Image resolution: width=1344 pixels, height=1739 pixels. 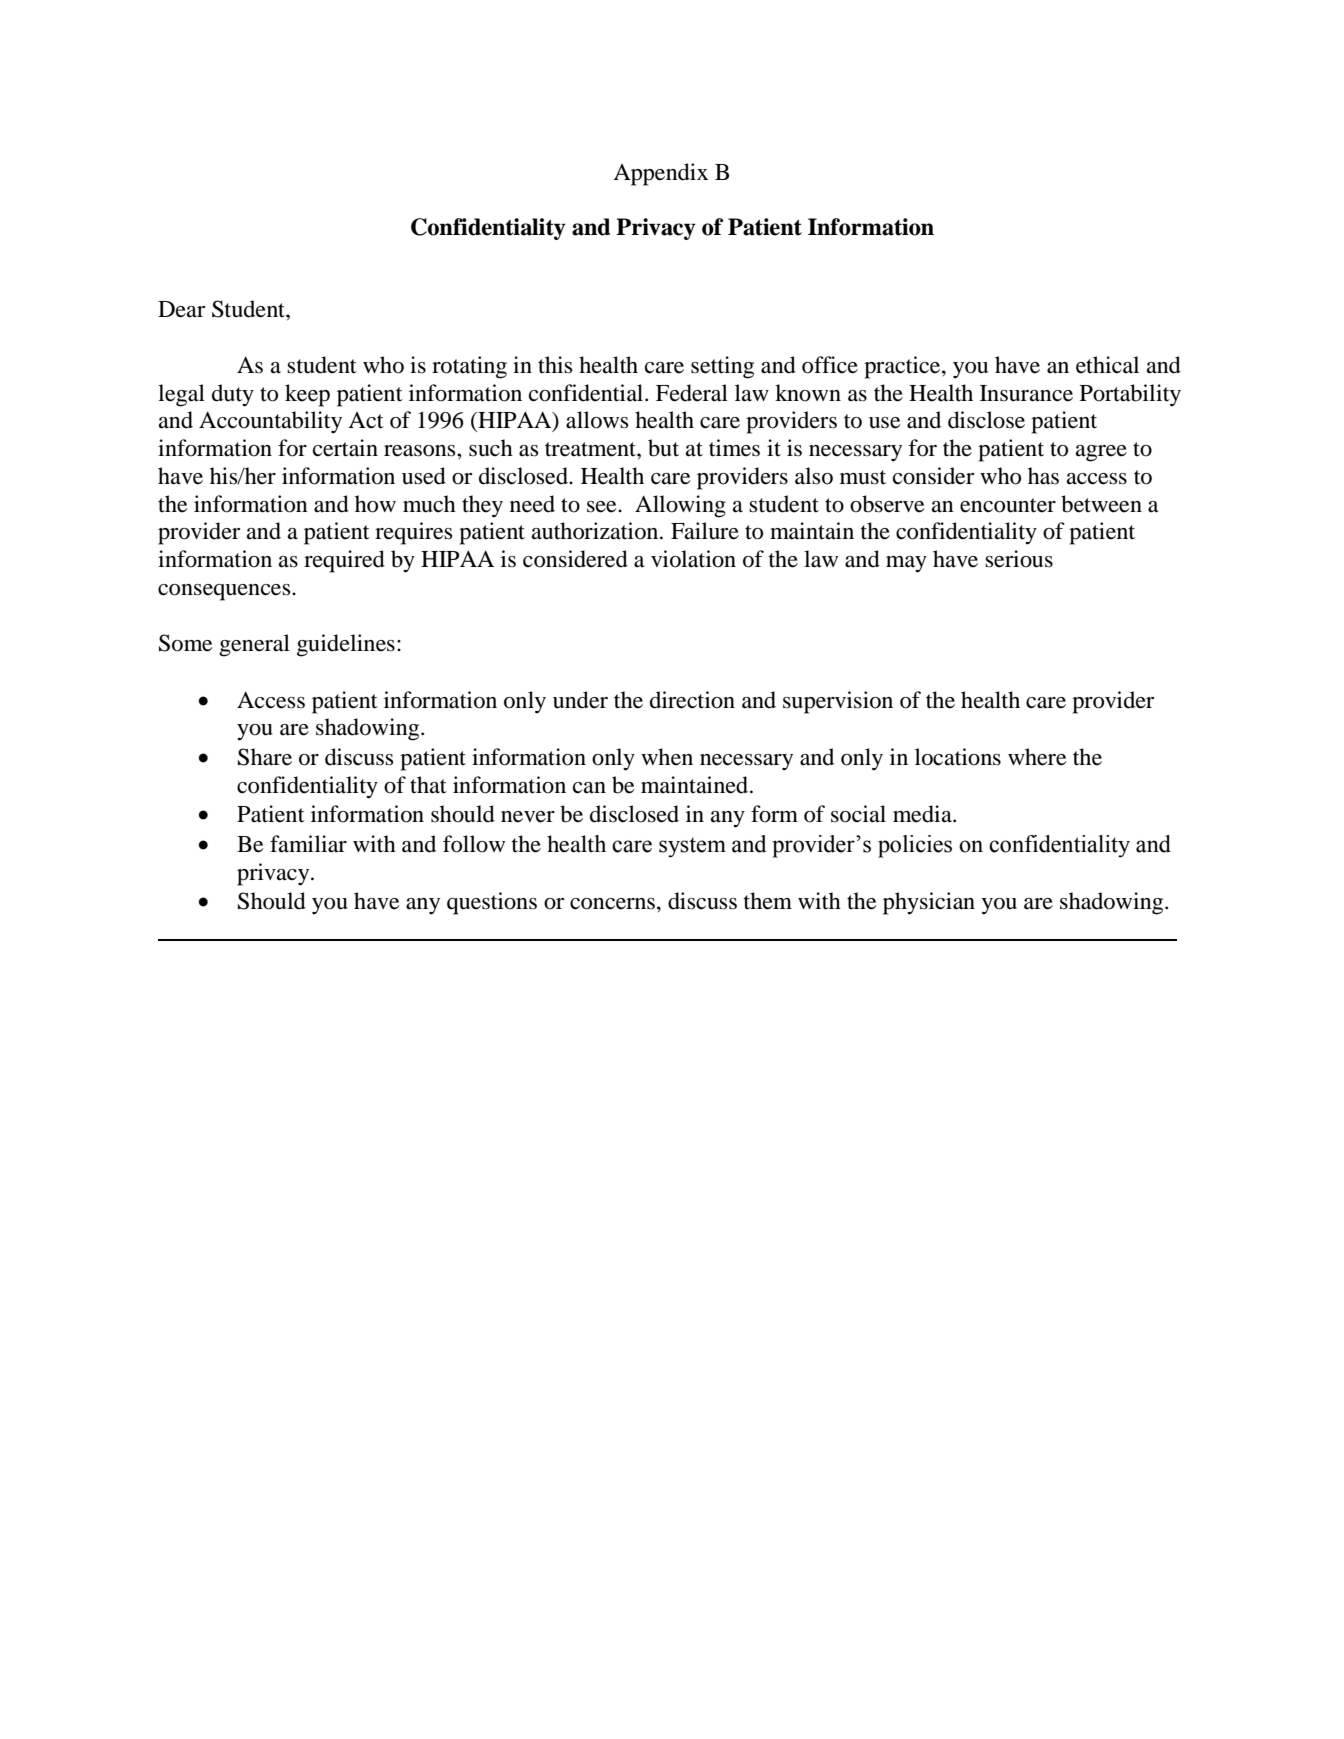 I want to click on Dear, so click(x=181, y=309).
